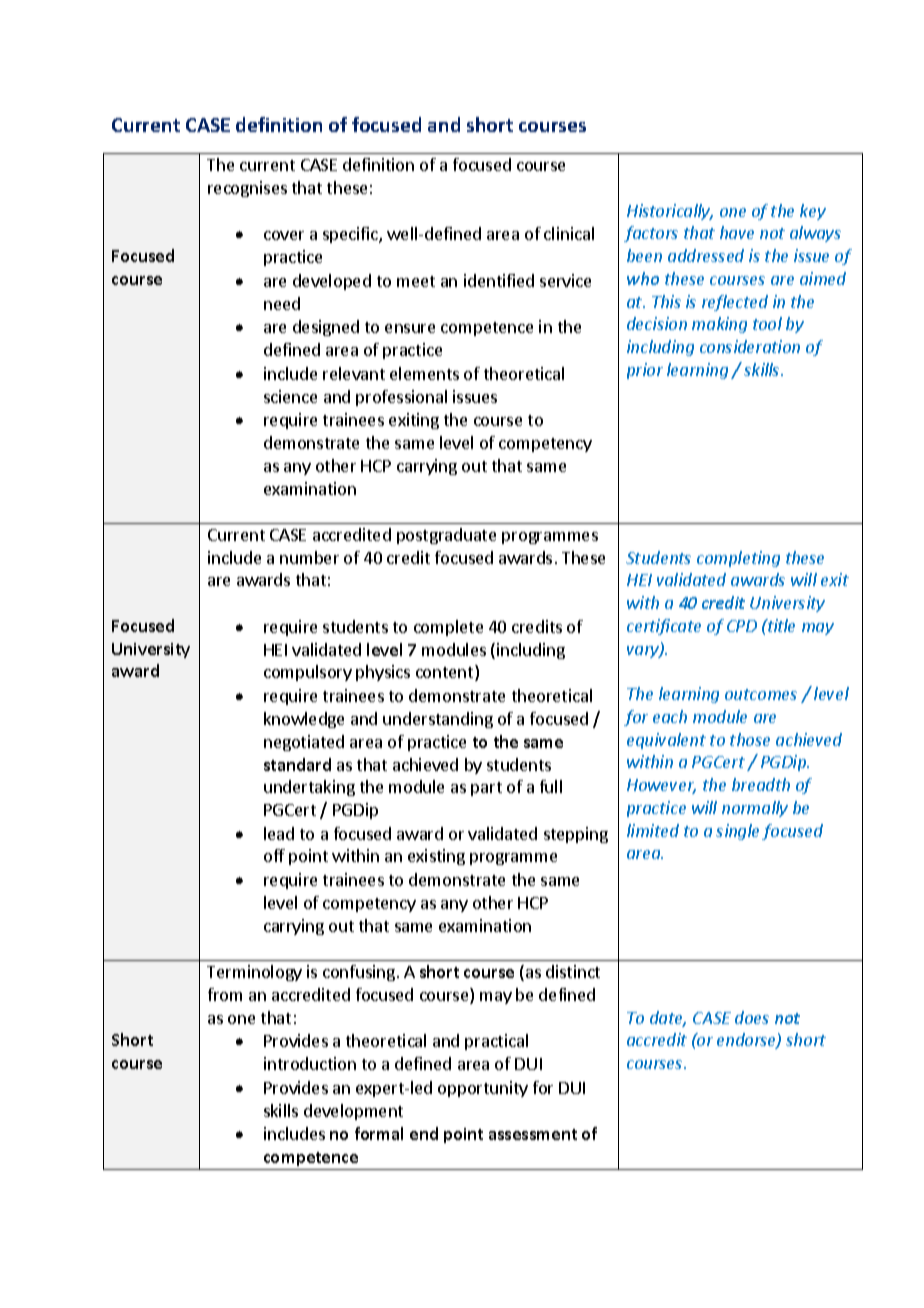  Describe the element at coordinates (284, 235) in the image. I see `cover` at that location.
